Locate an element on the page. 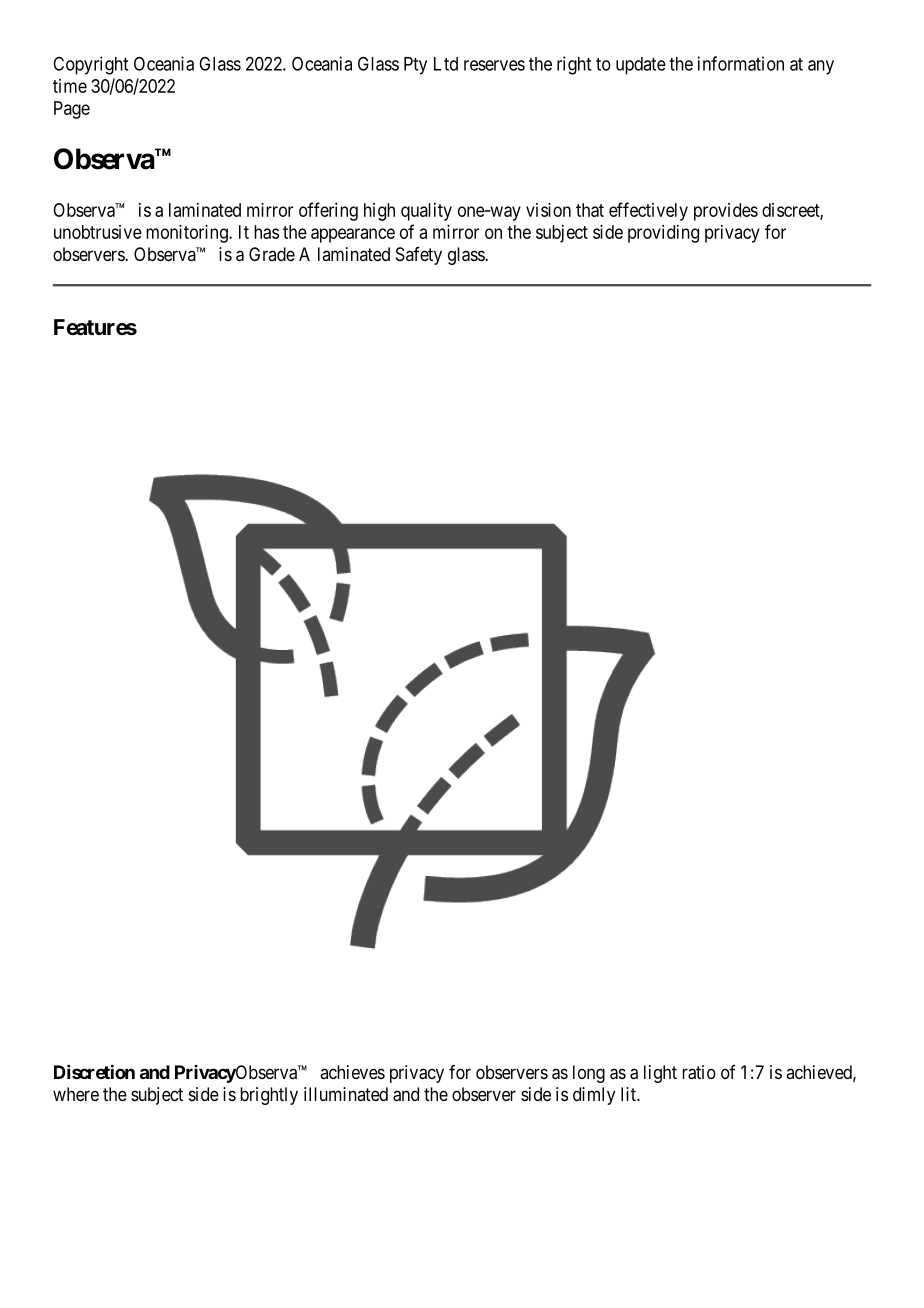  Discretion is located at coordinates (94, 1071).
